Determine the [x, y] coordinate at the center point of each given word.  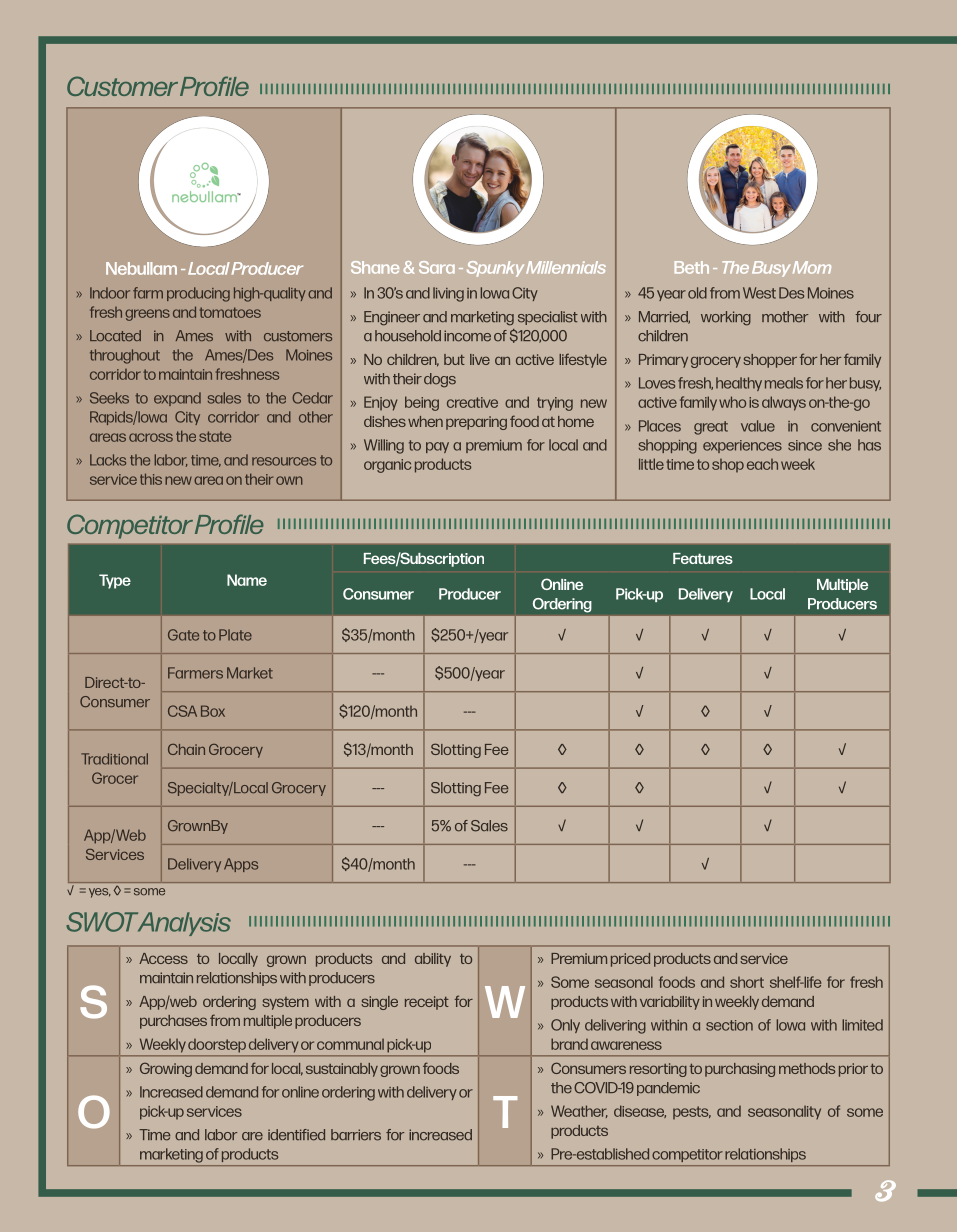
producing [198, 294]
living [448, 294]
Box [213, 711]
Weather [579, 1111]
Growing [166, 1069]
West [759, 293]
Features [703, 558]
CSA [182, 711]
